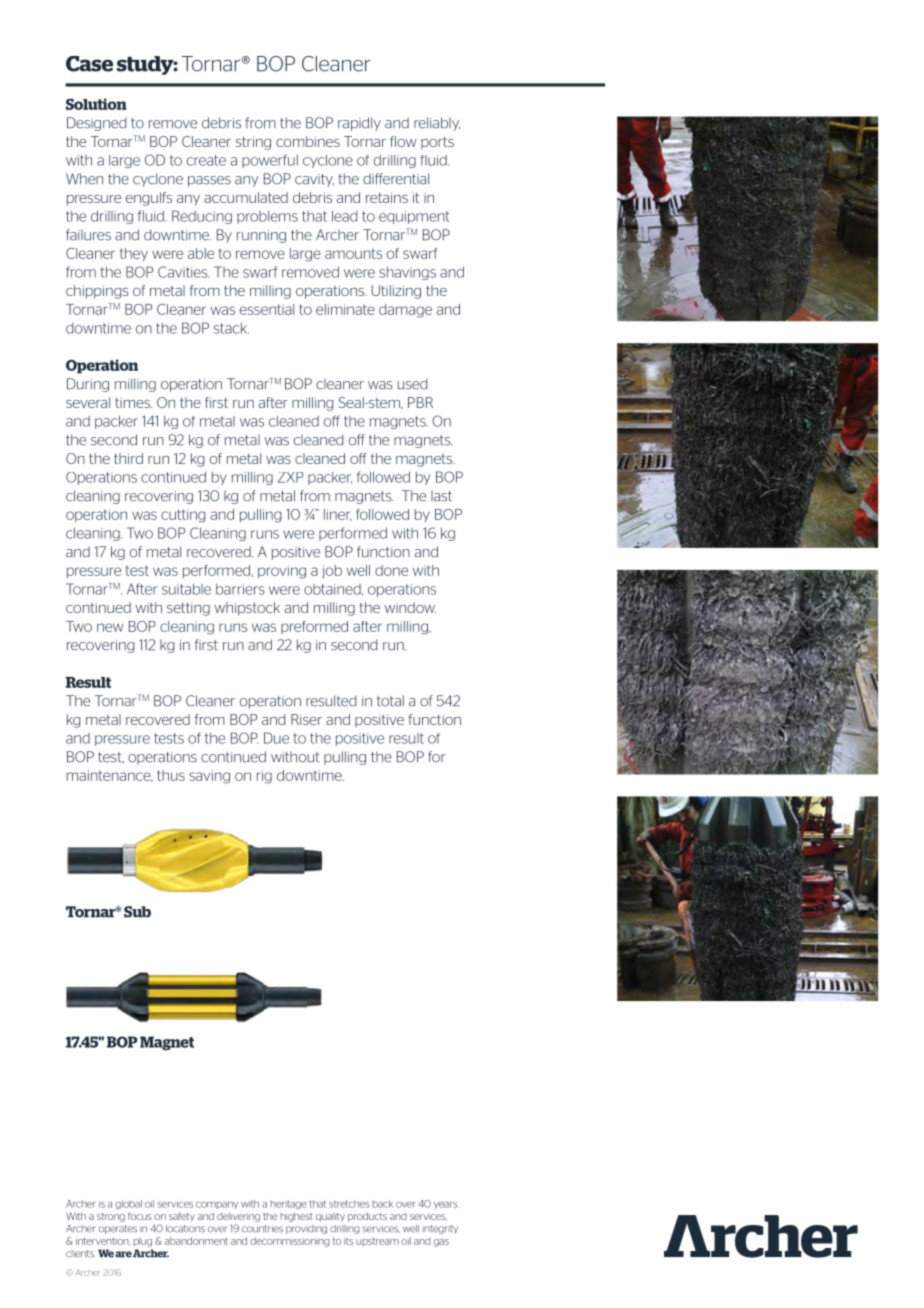 This screenshot has width=924, height=1308. I want to click on Solution, so click(96, 104).
